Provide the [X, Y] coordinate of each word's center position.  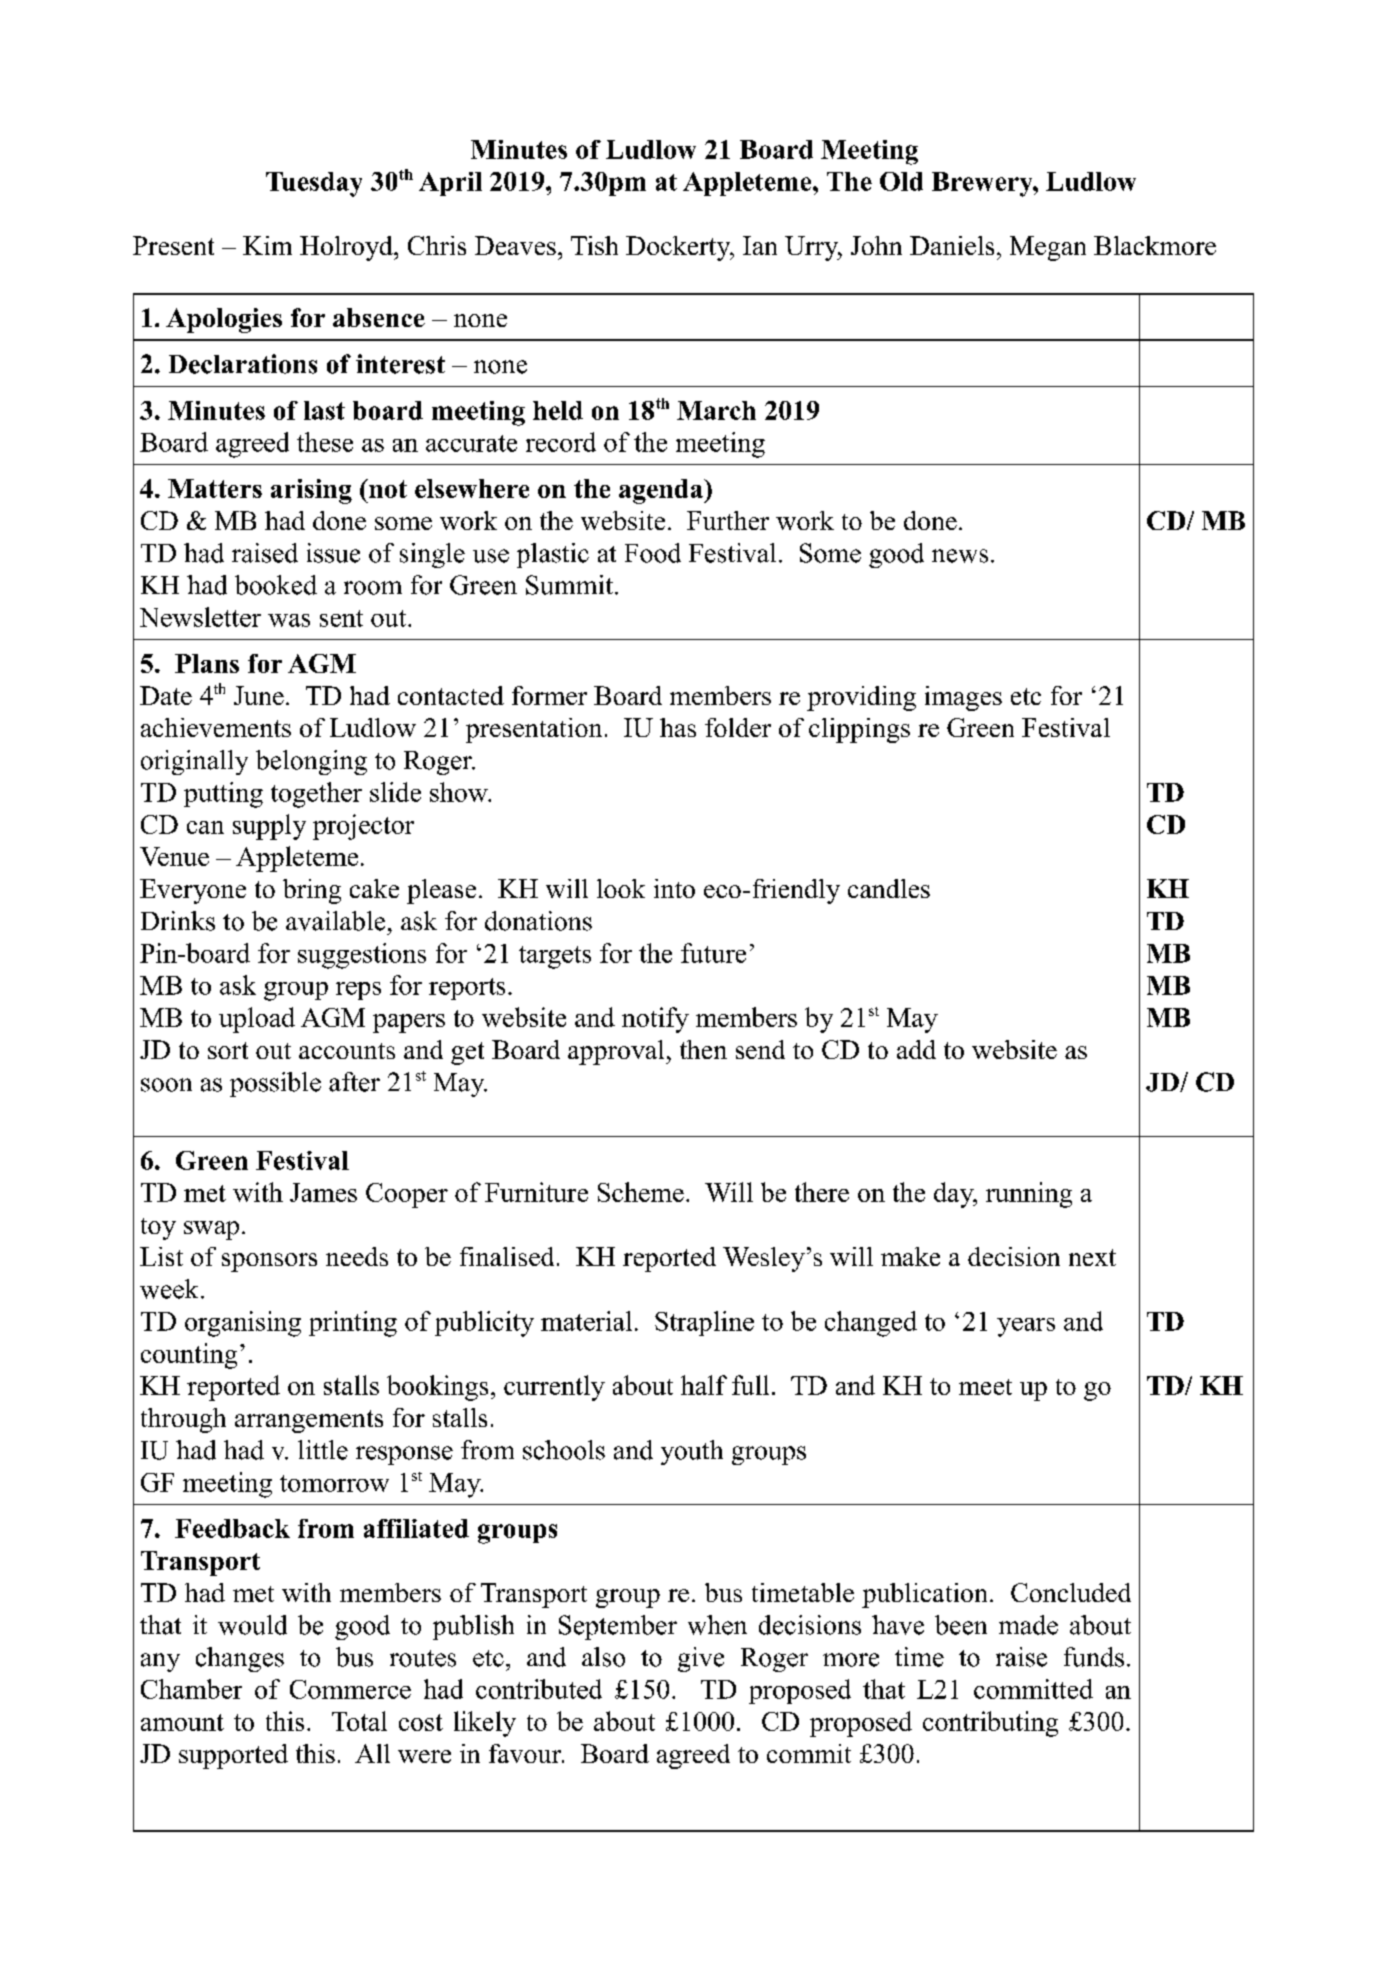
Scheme [641, 1192]
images [963, 698]
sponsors [269, 1262]
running [1029, 1195]
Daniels [952, 245]
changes [240, 1659]
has [678, 727]
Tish [594, 245]
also [603, 1657]
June [259, 695]
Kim [267, 245]
